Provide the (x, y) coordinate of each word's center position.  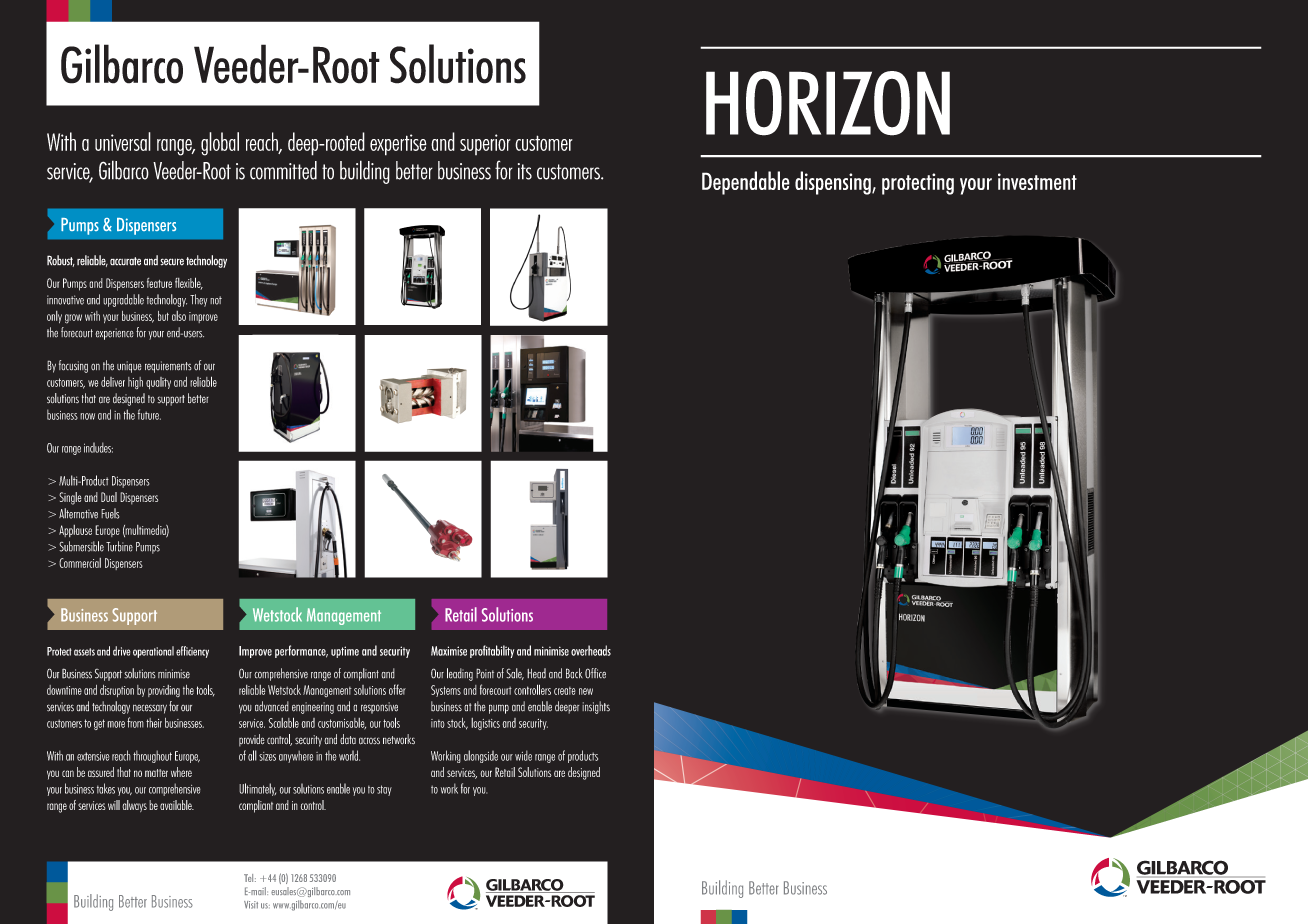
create (565, 691)
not (216, 300)
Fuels (110, 513)
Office (595, 673)
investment (1037, 181)
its (525, 171)
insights (596, 707)
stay (384, 790)
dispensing (834, 183)
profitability (492, 651)
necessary (150, 709)
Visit (251, 905)
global (220, 144)
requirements (168, 367)
